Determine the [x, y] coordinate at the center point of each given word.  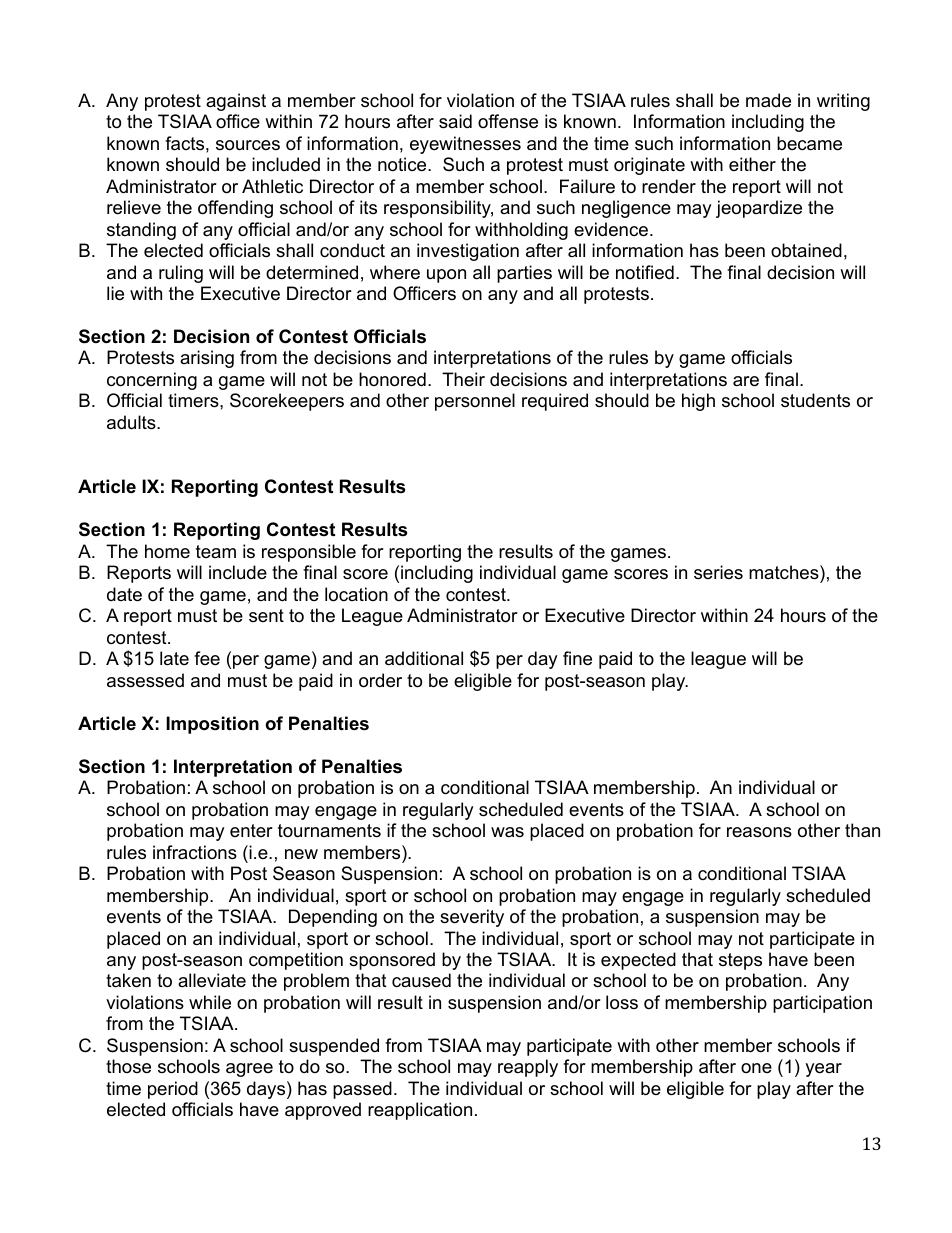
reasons [759, 832]
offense [508, 121]
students [815, 400]
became [809, 143]
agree [249, 1070]
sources [248, 145]
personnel [475, 402]
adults [132, 422]
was [507, 832]
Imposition [212, 725]
